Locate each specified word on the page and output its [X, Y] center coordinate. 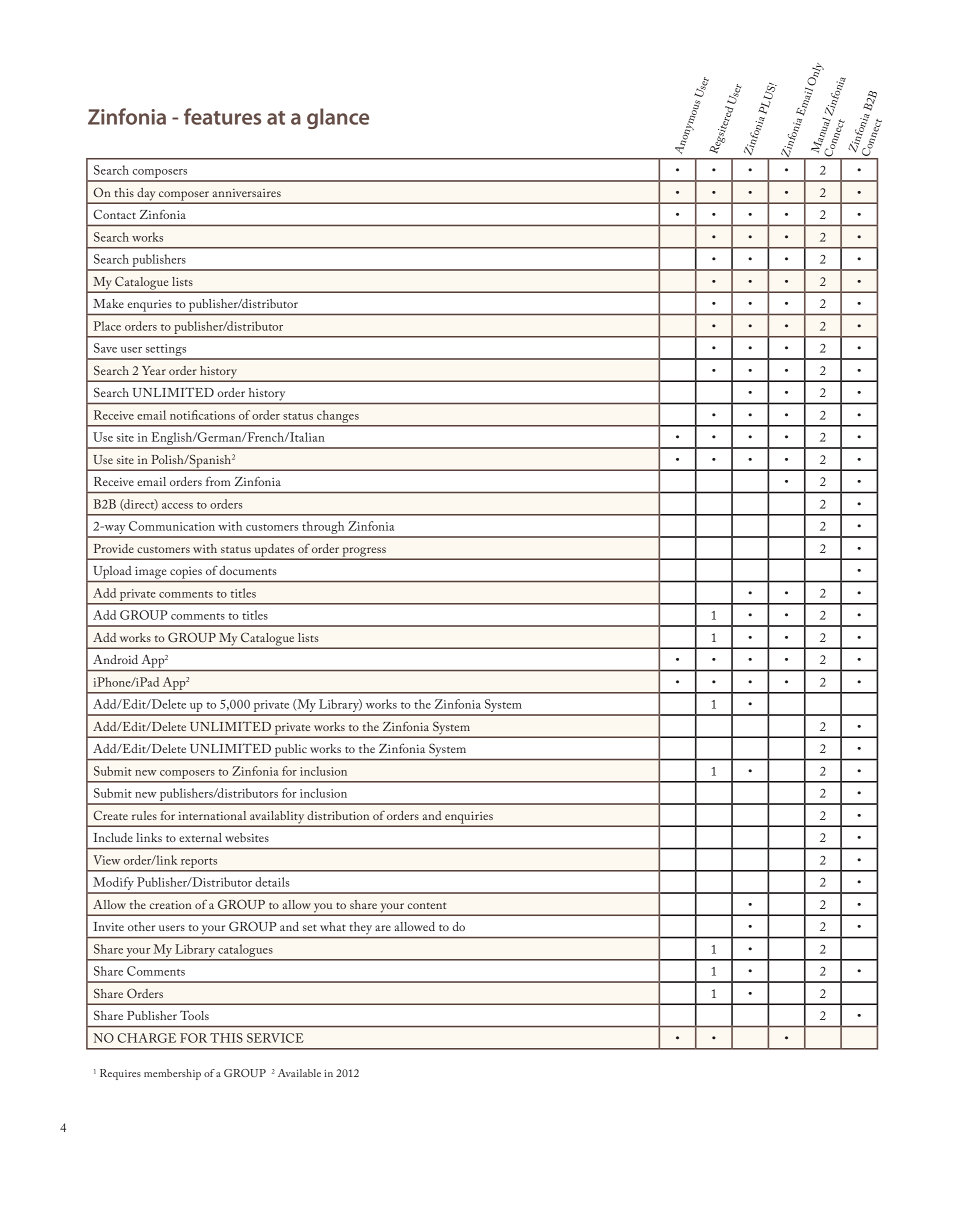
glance [338, 118]
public [291, 750]
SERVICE [275, 1038]
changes [338, 417]
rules [144, 815]
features [222, 116]
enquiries [469, 819]
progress [364, 553]
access [177, 506]
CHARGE [147, 1038]
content [427, 905]
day [146, 195]
